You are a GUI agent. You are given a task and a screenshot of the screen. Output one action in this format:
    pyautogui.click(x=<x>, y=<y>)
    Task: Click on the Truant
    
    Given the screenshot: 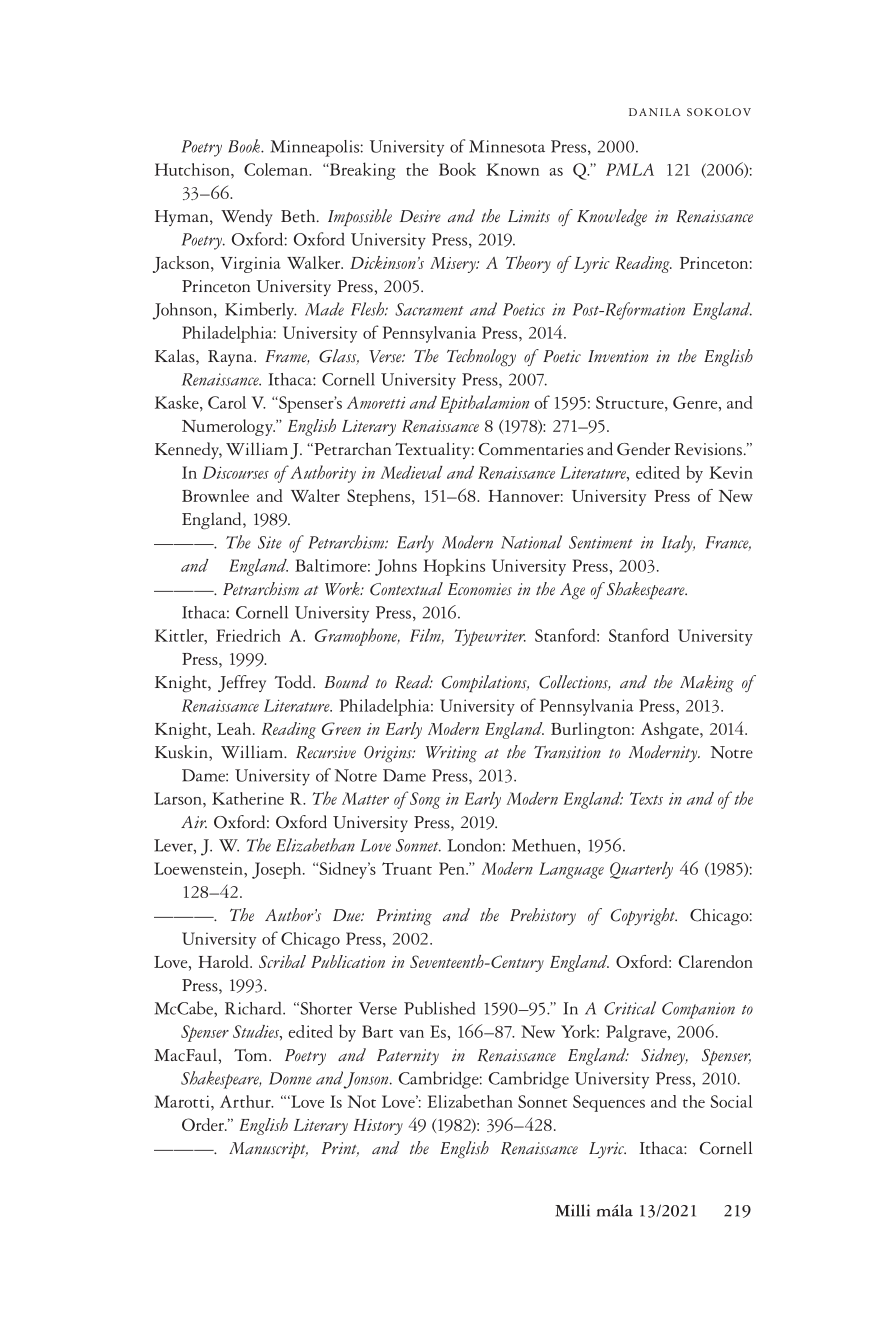 What is the action you would take?
    pyautogui.click(x=407, y=868)
